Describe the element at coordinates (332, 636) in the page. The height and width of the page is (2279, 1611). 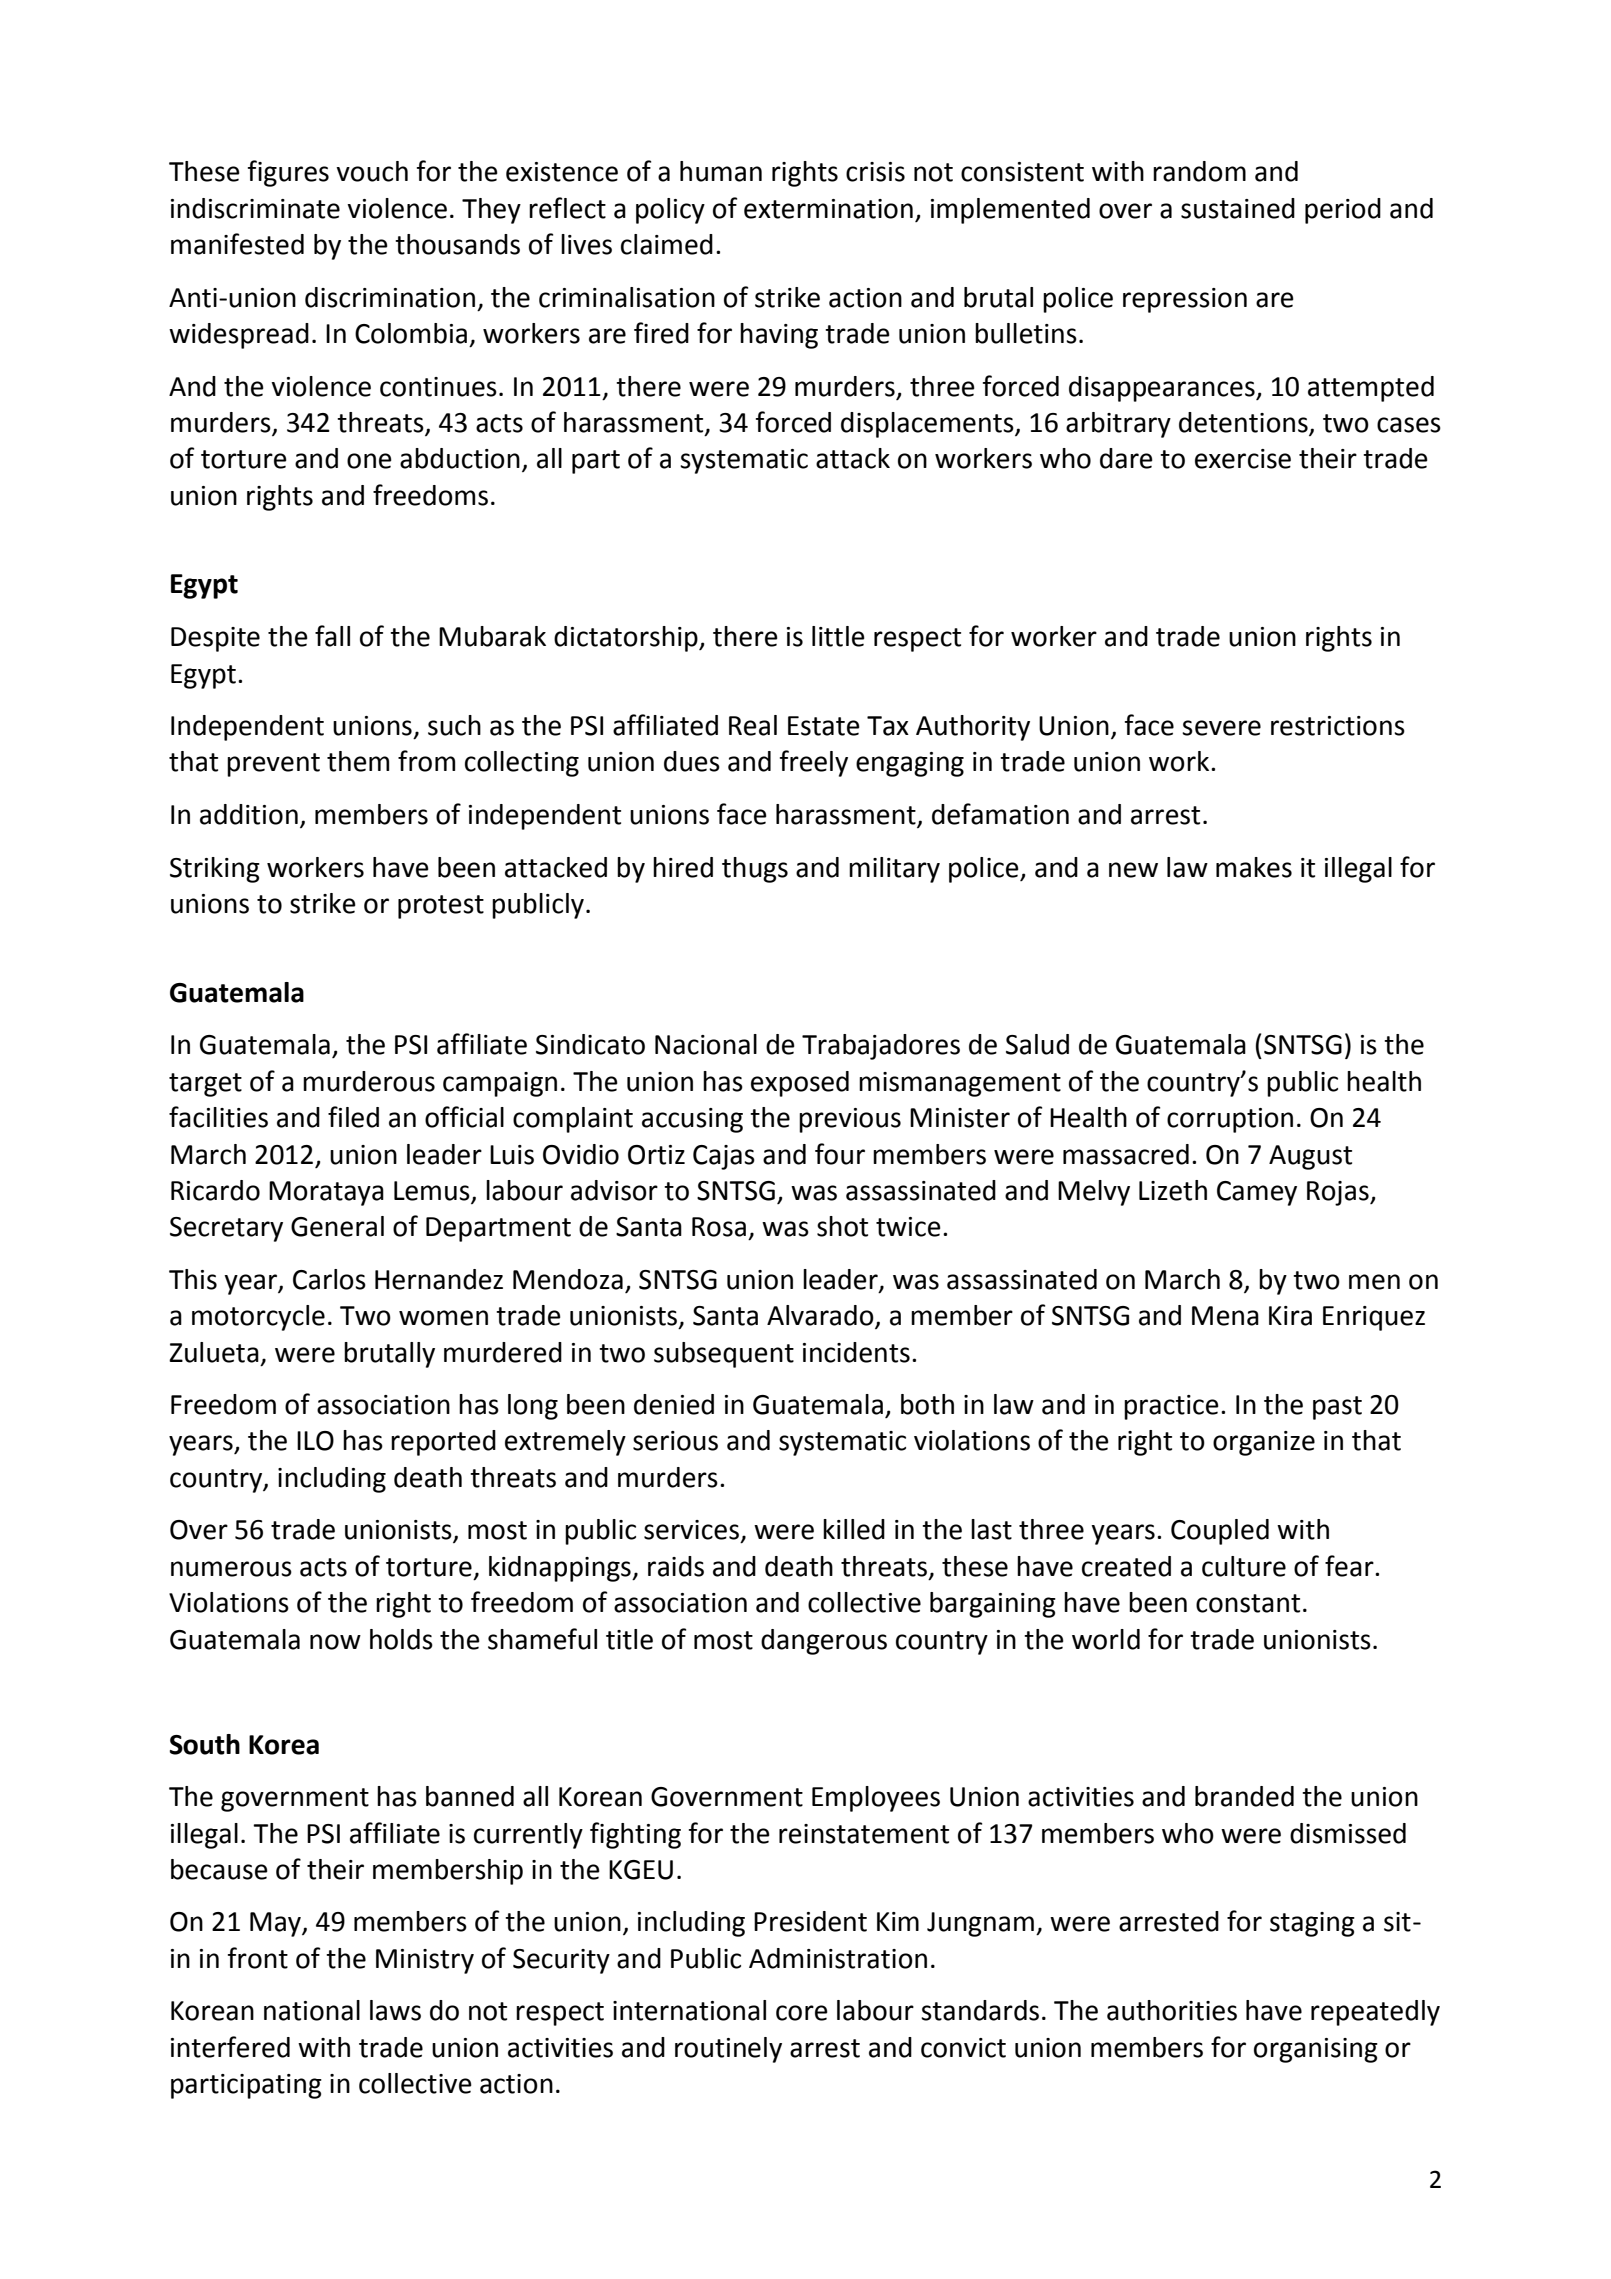
I see `fall` at that location.
